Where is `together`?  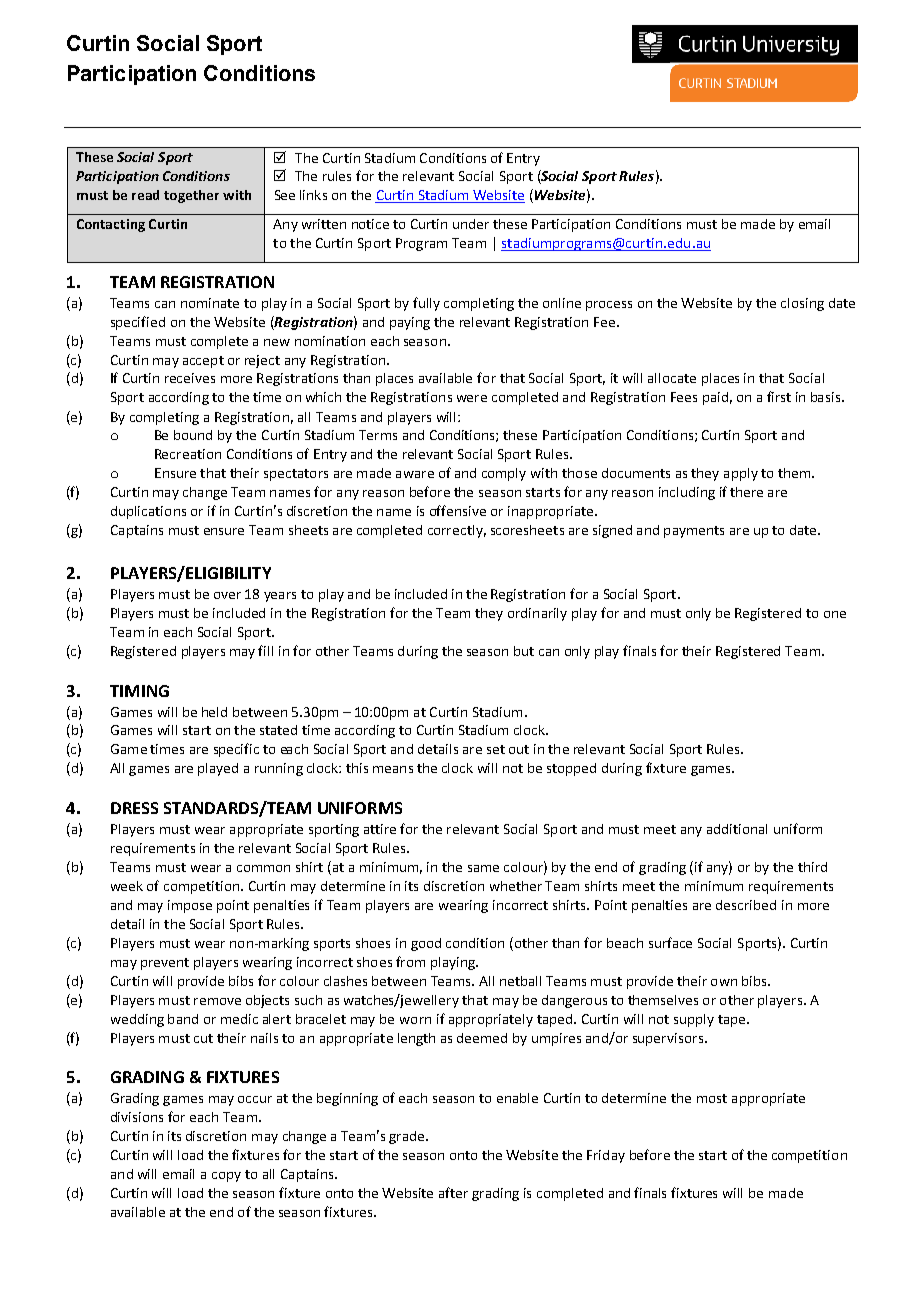
together is located at coordinates (191, 196).
